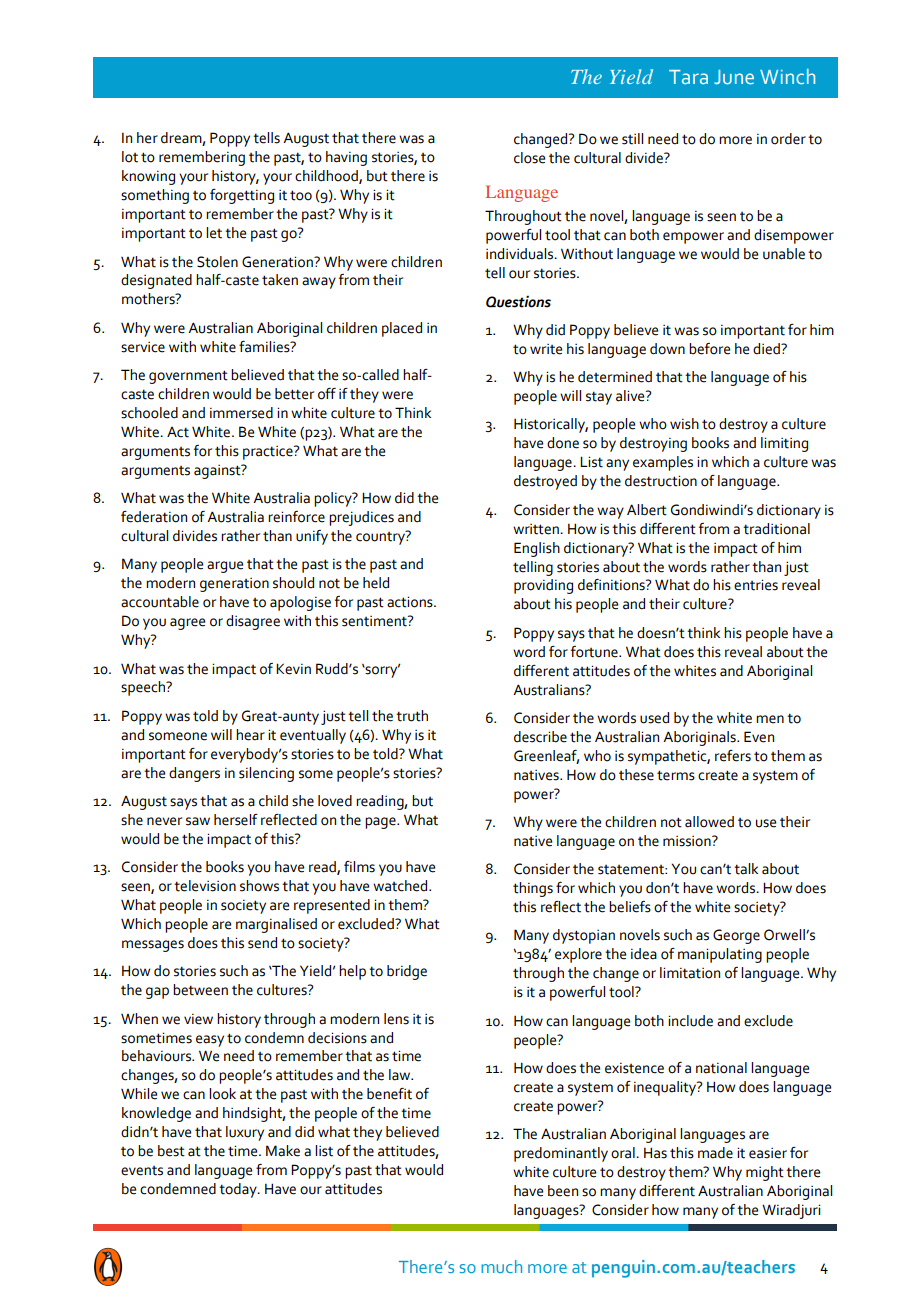 The image size is (924, 1308). Describe the element at coordinates (250, 735) in the screenshot. I see `hear` at that location.
